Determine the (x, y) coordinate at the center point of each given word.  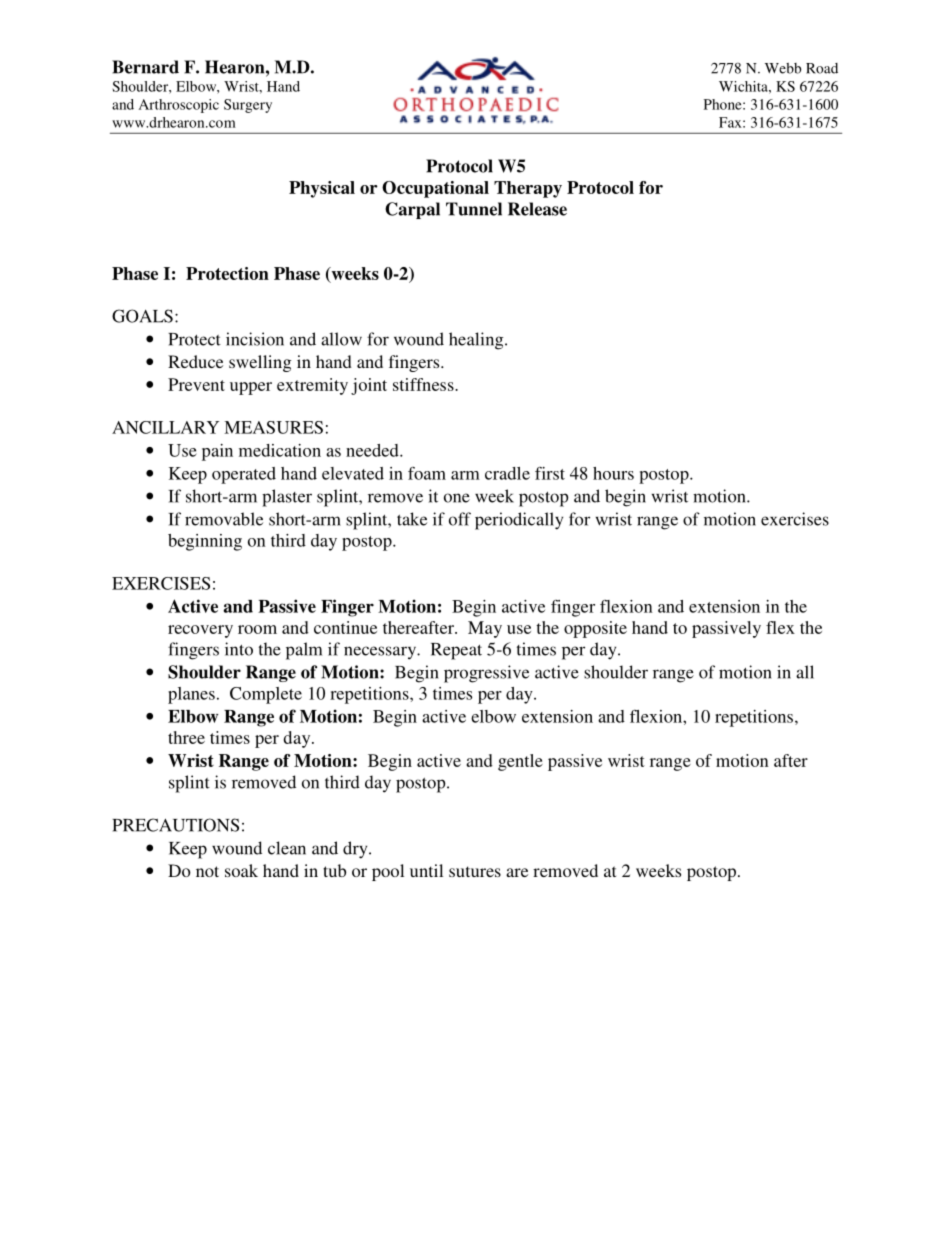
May (485, 629)
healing (477, 341)
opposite (595, 629)
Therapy (528, 189)
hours (613, 473)
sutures (475, 871)
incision (255, 339)
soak (241, 870)
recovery (200, 631)
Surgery (248, 106)
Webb (783, 68)
